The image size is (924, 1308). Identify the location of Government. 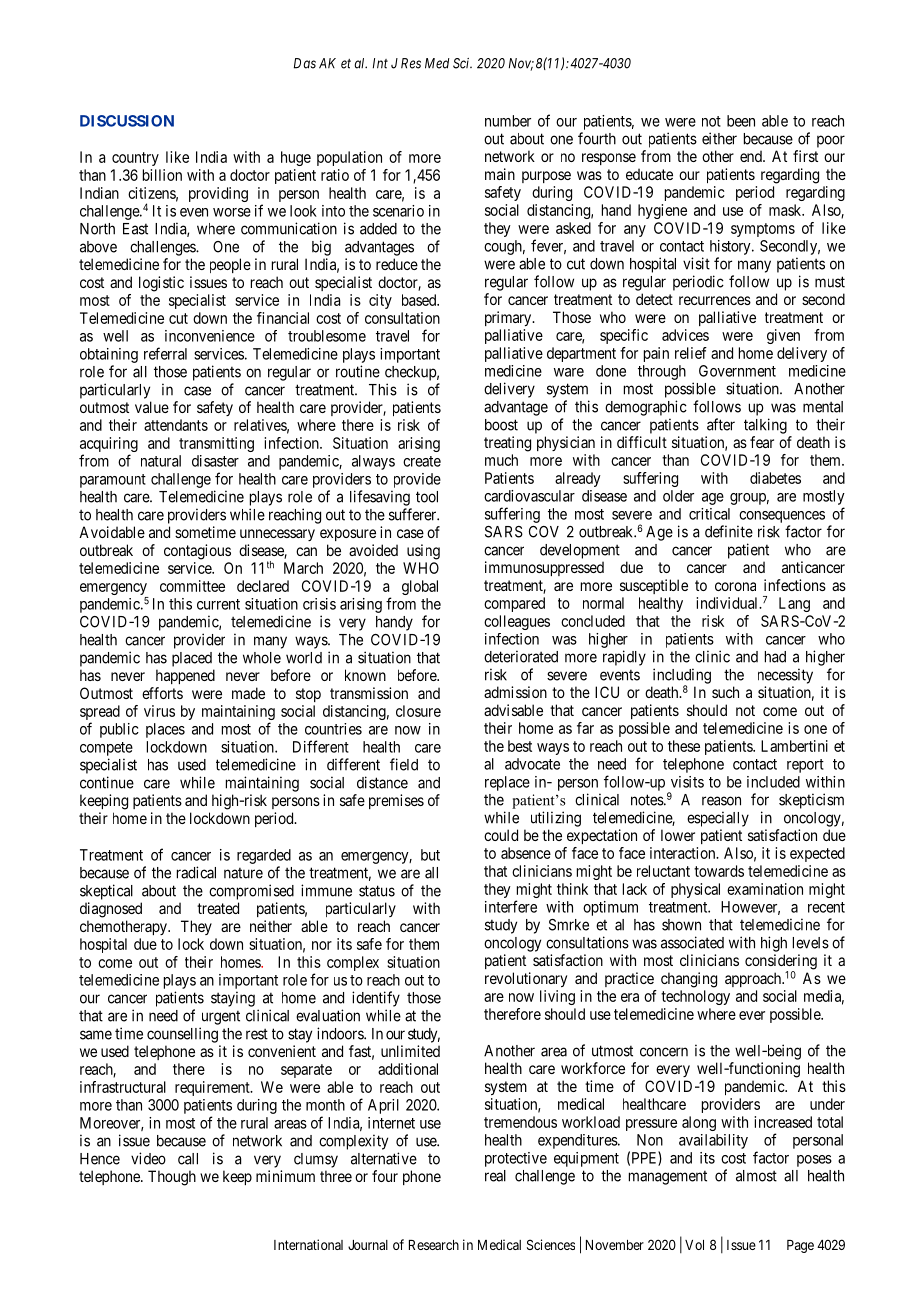
(737, 371).
